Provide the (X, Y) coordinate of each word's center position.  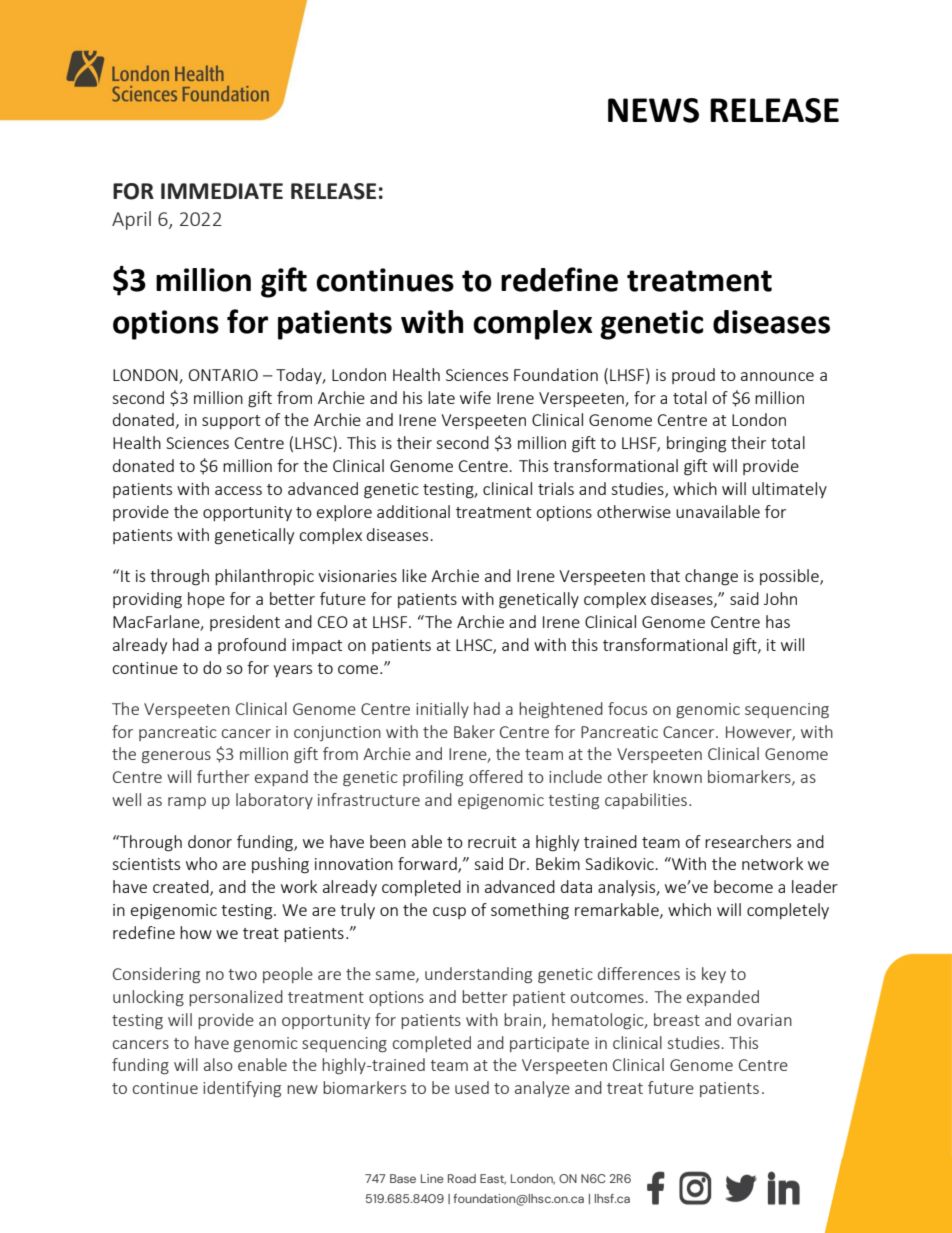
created (182, 888)
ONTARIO (223, 375)
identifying (242, 1089)
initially (442, 710)
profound (252, 646)
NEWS (653, 110)
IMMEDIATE (222, 191)
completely (788, 911)
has (778, 621)
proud (693, 376)
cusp (449, 913)
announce (777, 376)
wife (475, 397)
